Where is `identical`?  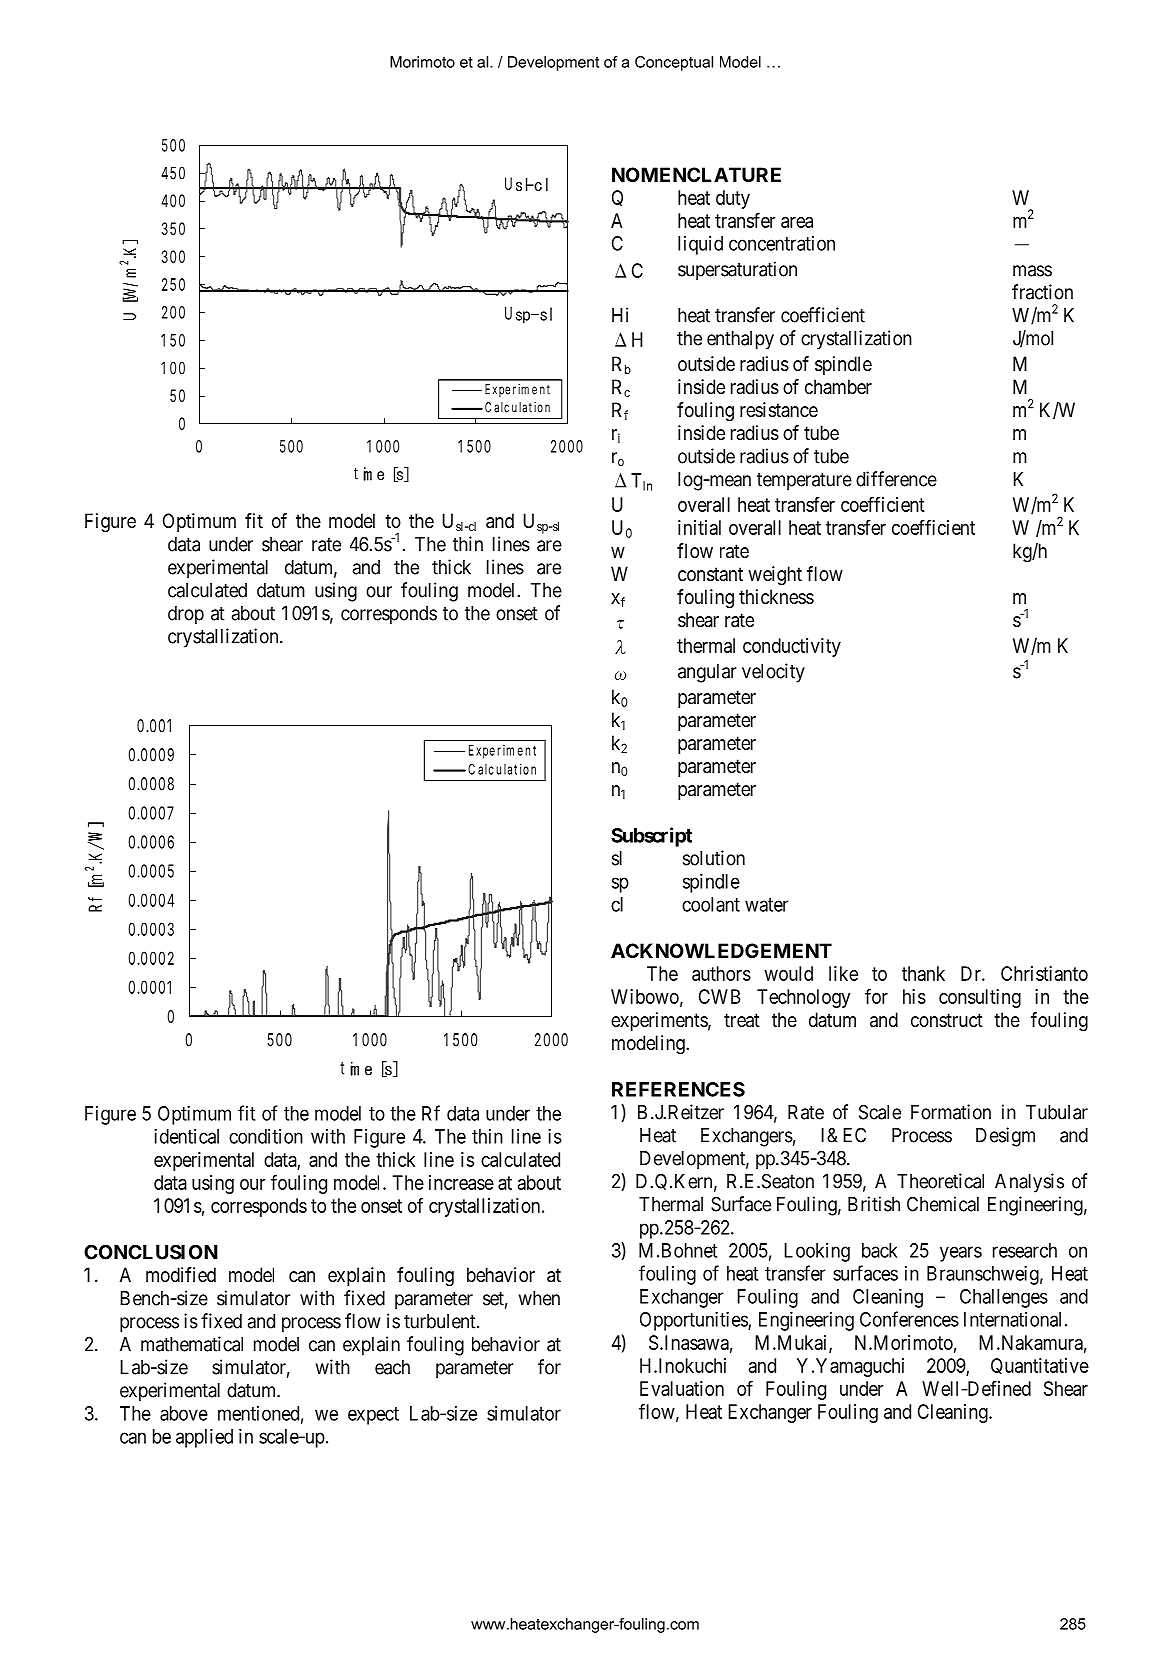 identical is located at coordinates (186, 1136).
